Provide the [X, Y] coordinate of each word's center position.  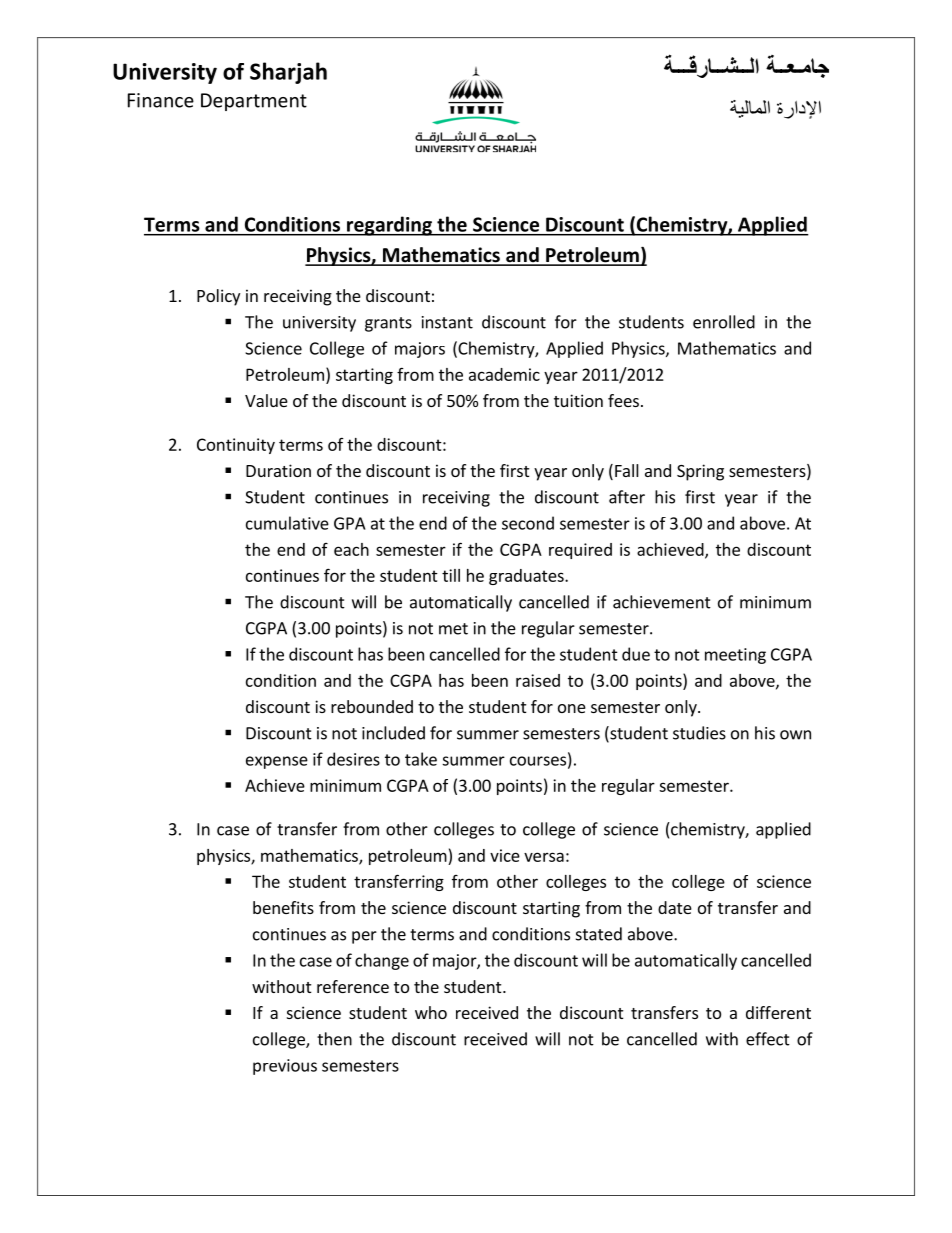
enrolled [724, 322]
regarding [389, 226]
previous [285, 1067]
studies [699, 733]
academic [504, 374]
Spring [700, 472]
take [421, 759]
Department [254, 102]
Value [266, 400]
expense [277, 762]
